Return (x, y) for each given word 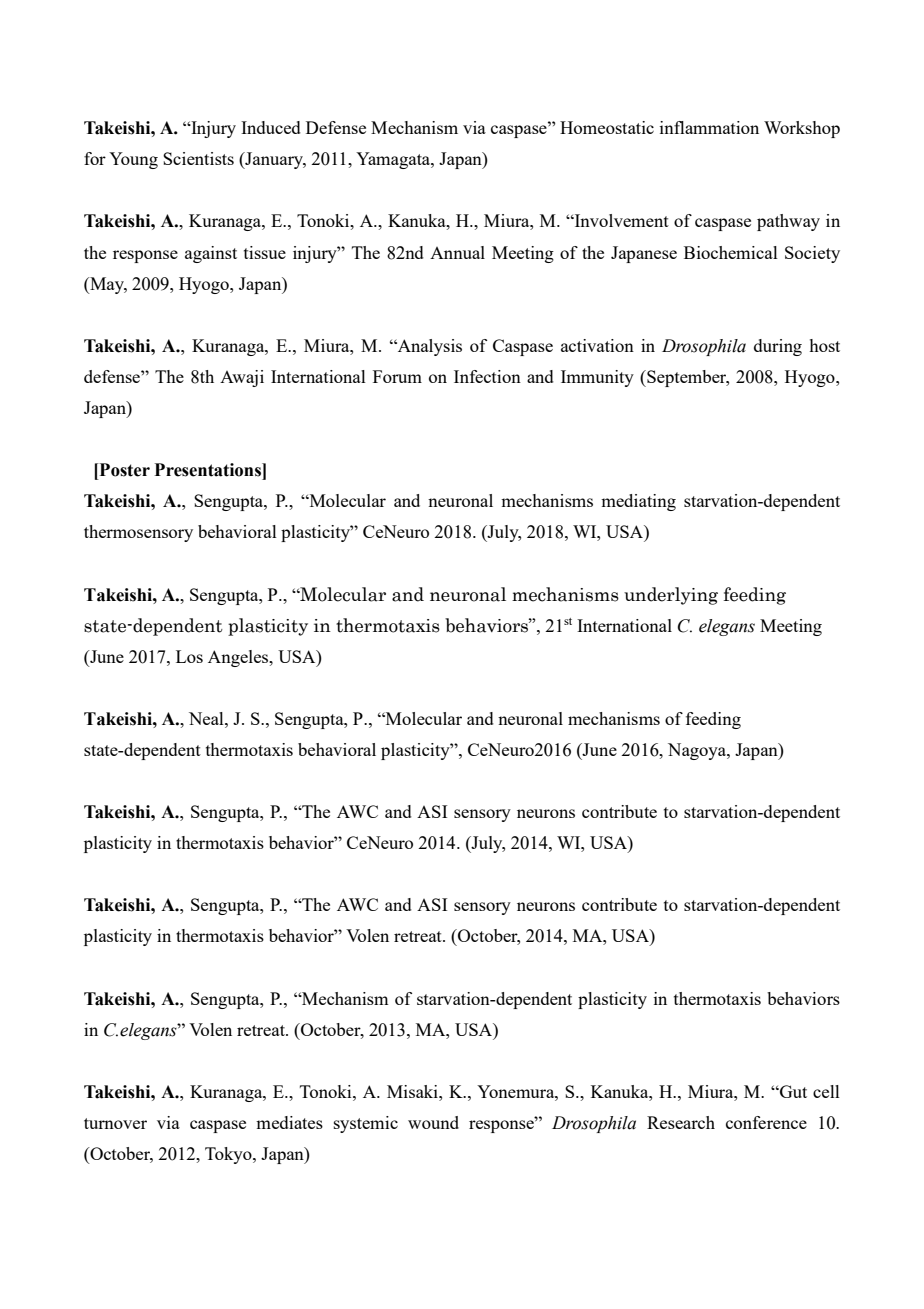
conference (766, 1122)
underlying (671, 596)
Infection (487, 376)
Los (189, 656)
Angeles (239, 658)
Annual (457, 252)
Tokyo (229, 1155)
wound (433, 1122)
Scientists (198, 158)
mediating (638, 502)
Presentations (208, 470)
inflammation (709, 127)
